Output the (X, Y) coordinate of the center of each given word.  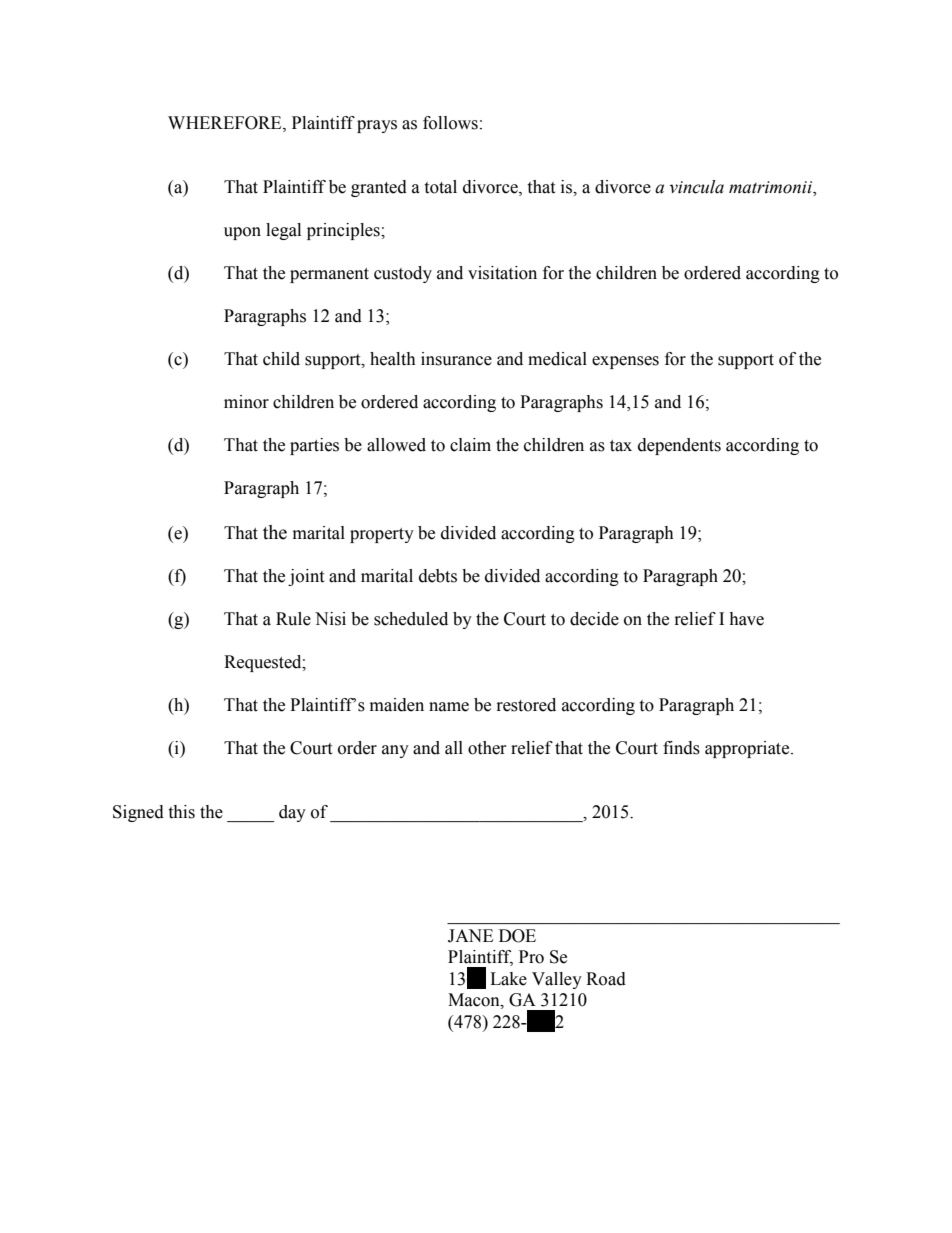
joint (306, 577)
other (487, 748)
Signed (138, 813)
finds (681, 748)
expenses (625, 362)
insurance (456, 359)
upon (242, 233)
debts (438, 576)
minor (246, 402)
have (746, 619)
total (440, 187)
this (181, 812)
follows (450, 123)
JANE (470, 936)
